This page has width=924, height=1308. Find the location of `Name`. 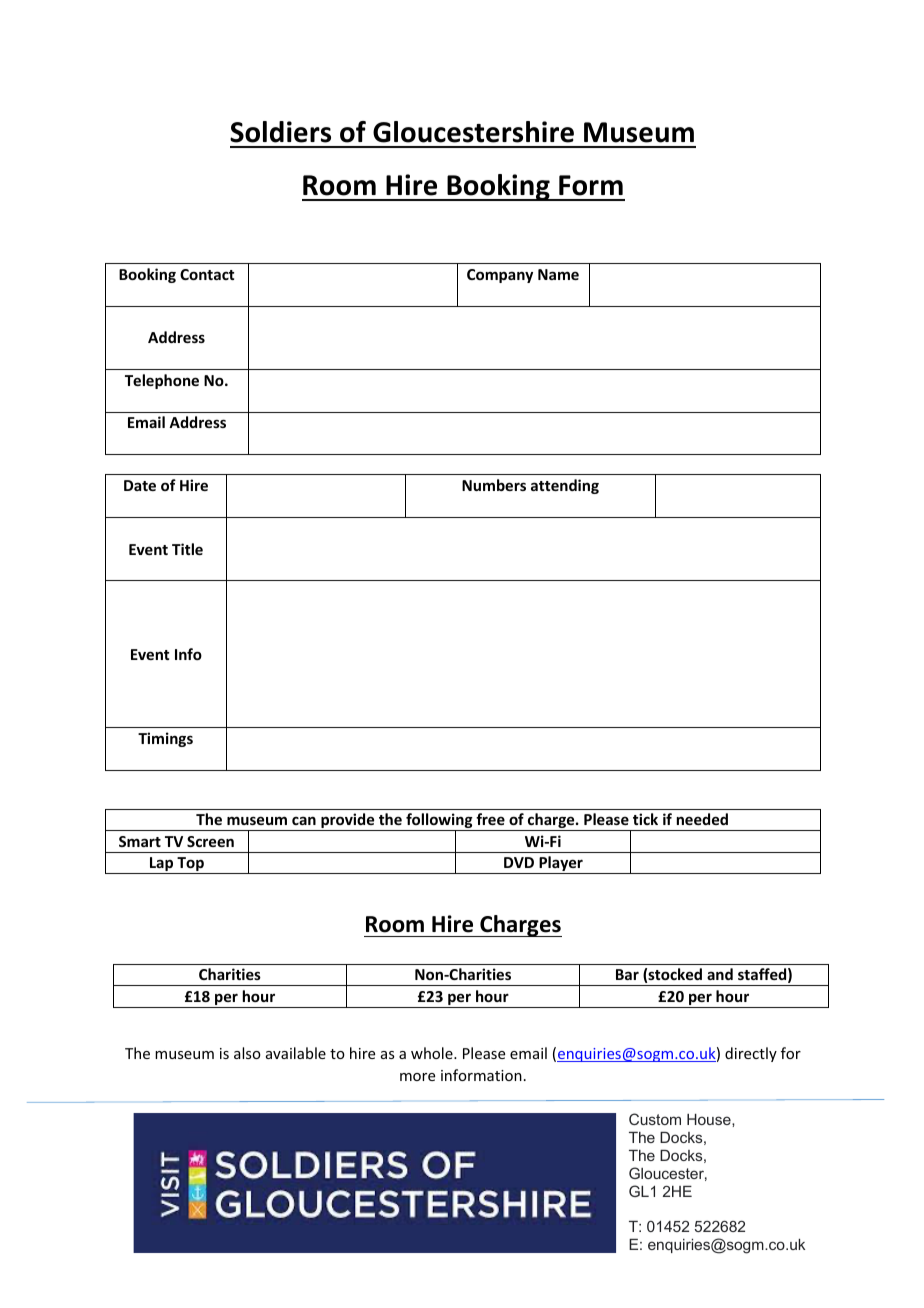

Name is located at coordinates (558, 274).
